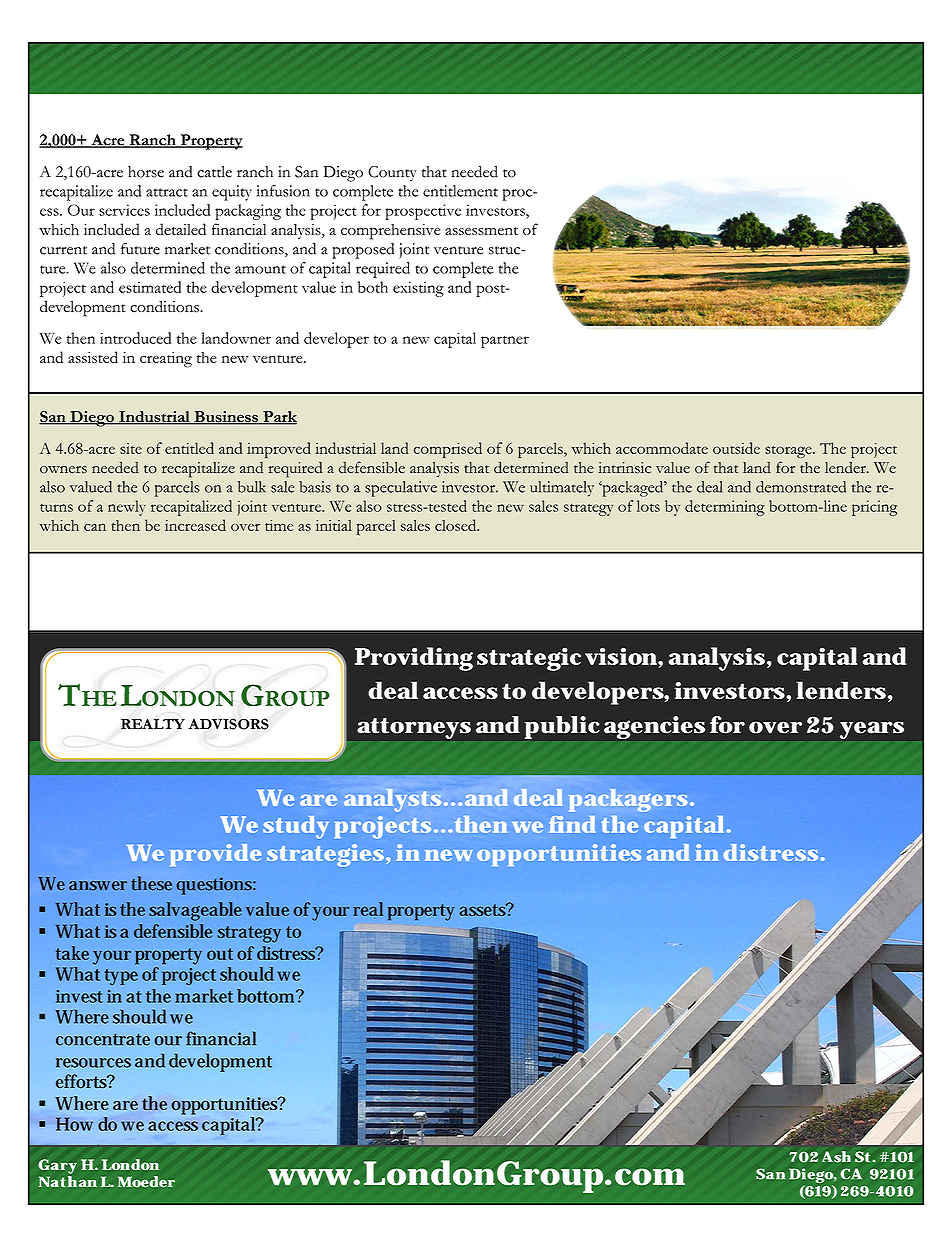  What do you see at coordinates (572, 824) in the document?
I see `find` at bounding box center [572, 824].
